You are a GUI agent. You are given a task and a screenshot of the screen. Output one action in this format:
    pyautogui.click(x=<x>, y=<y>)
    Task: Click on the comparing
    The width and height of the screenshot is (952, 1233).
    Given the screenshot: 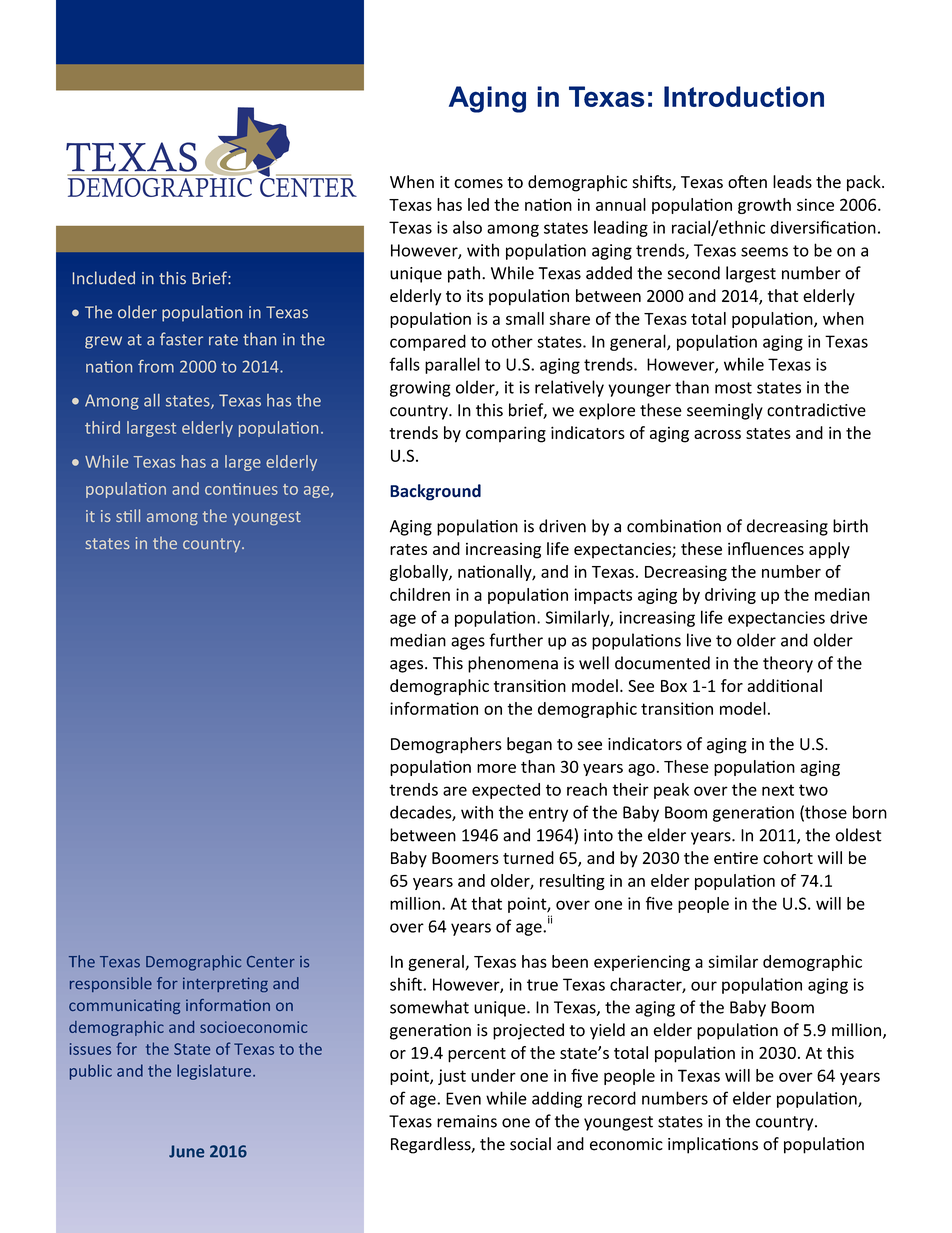 What is the action you would take?
    pyautogui.click(x=506, y=434)
